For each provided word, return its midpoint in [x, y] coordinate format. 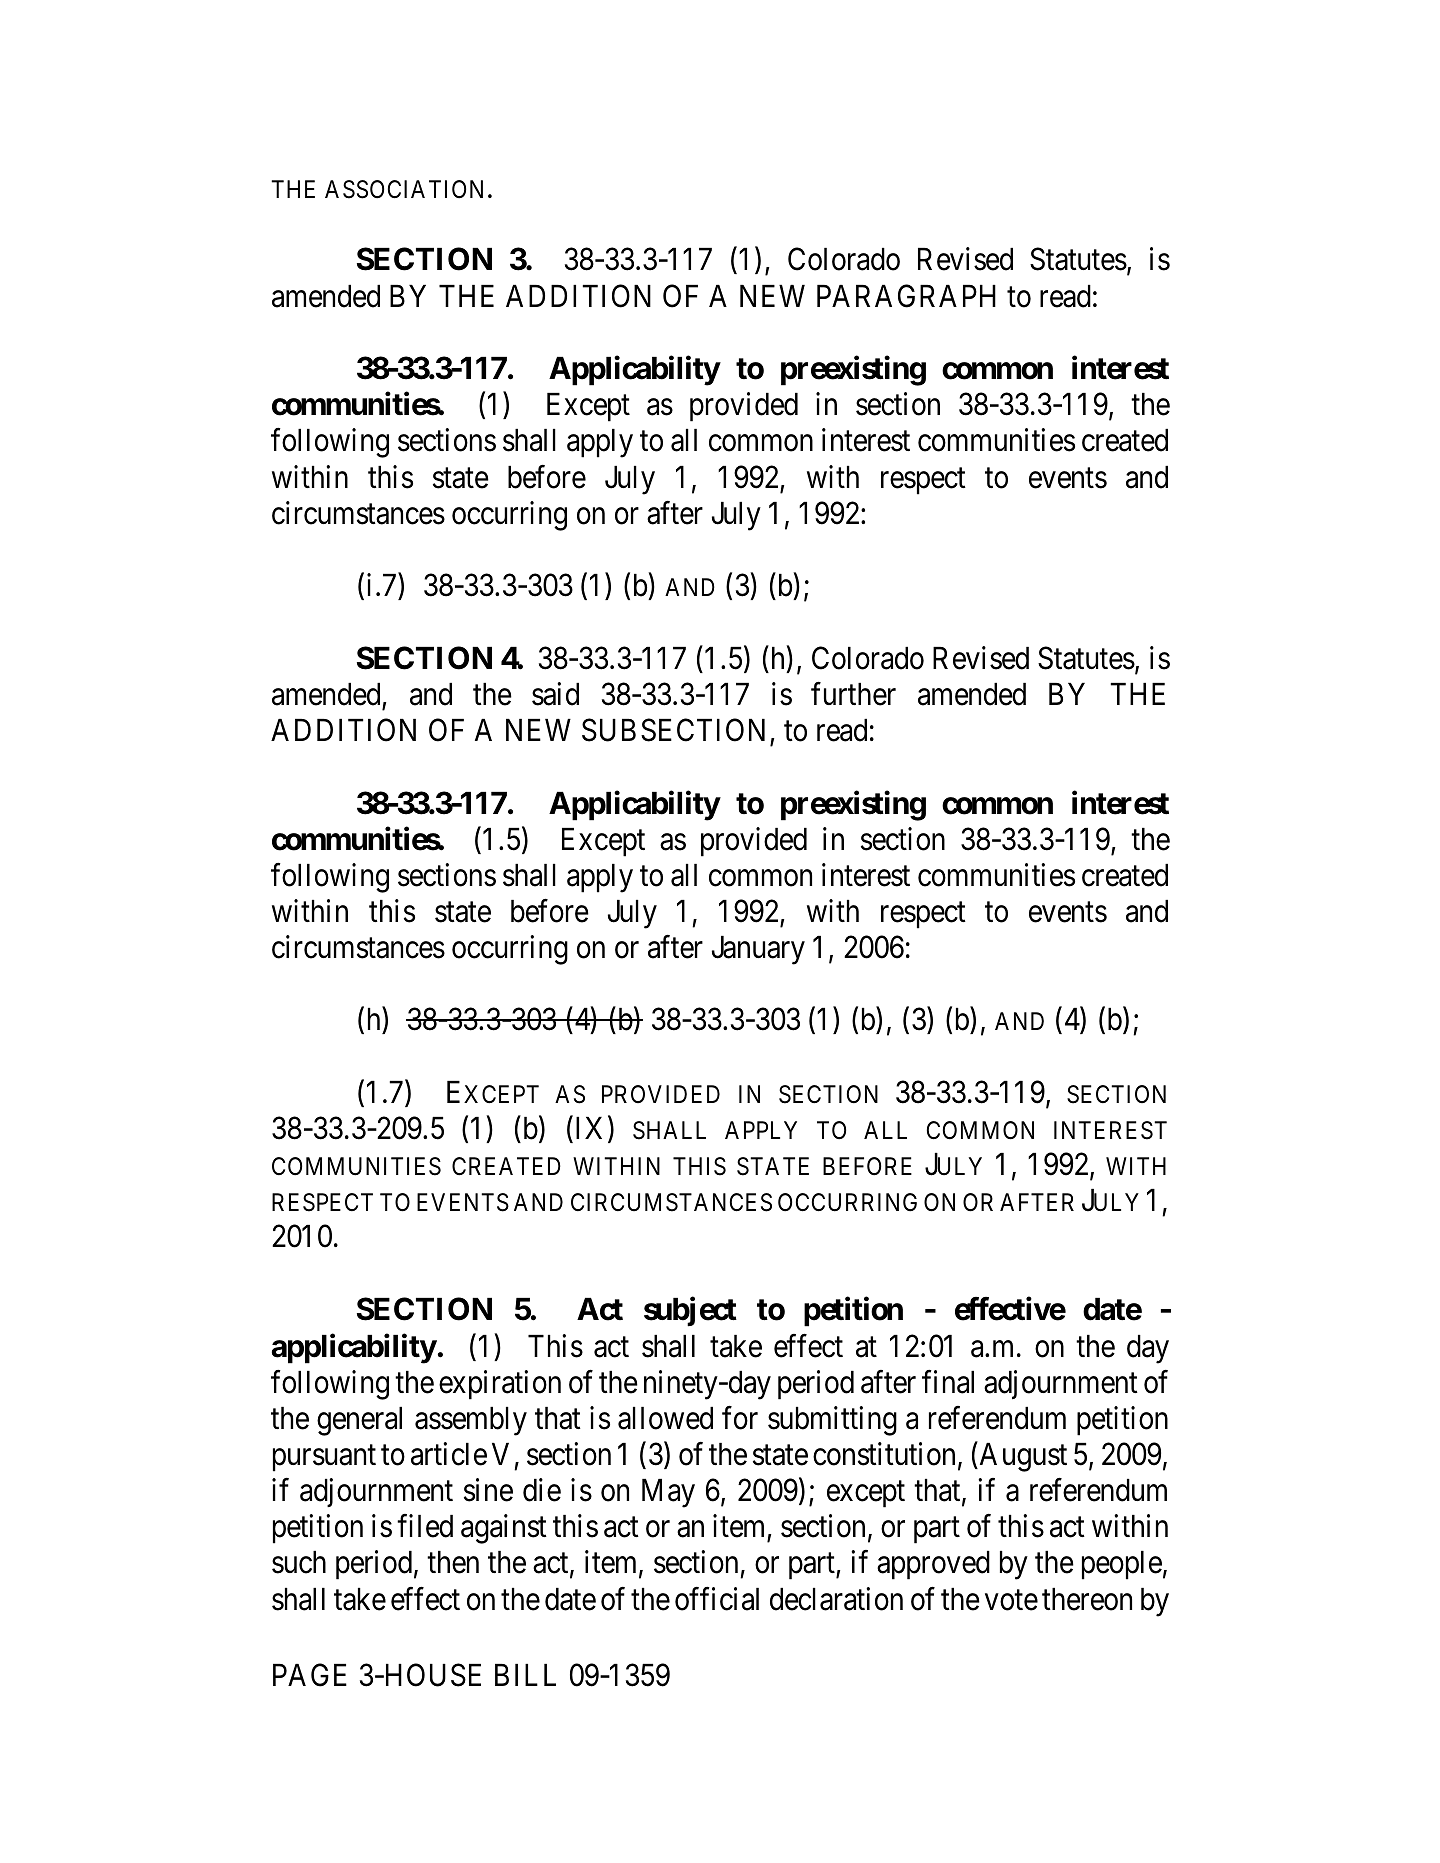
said [555, 694]
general [359, 1421]
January [758, 950]
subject [690, 1312]
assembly [471, 1421]
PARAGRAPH [906, 296]
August [1022, 1457]
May [668, 1493]
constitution [884, 1454]
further [853, 694]
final [948, 1382]
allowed [665, 1418]
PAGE [310, 1675]
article [449, 1454]
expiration [500, 1385]
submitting [832, 1421]
